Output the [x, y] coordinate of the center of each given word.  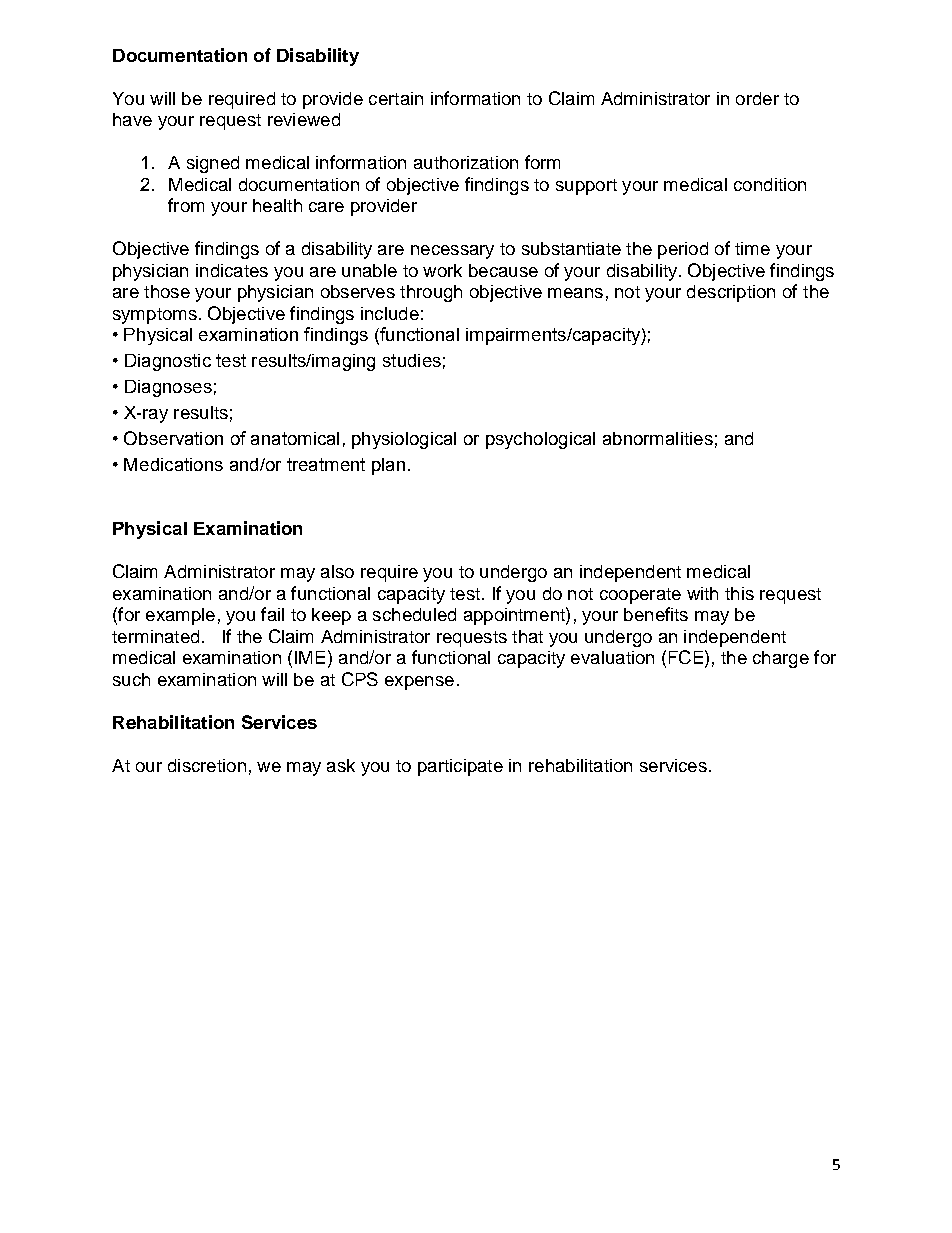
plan [388, 466]
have [132, 119]
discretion [207, 765]
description [731, 293]
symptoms [155, 316]
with [702, 593]
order [757, 98]
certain [396, 98]
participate [460, 767]
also [337, 571]
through [431, 293]
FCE [686, 657]
